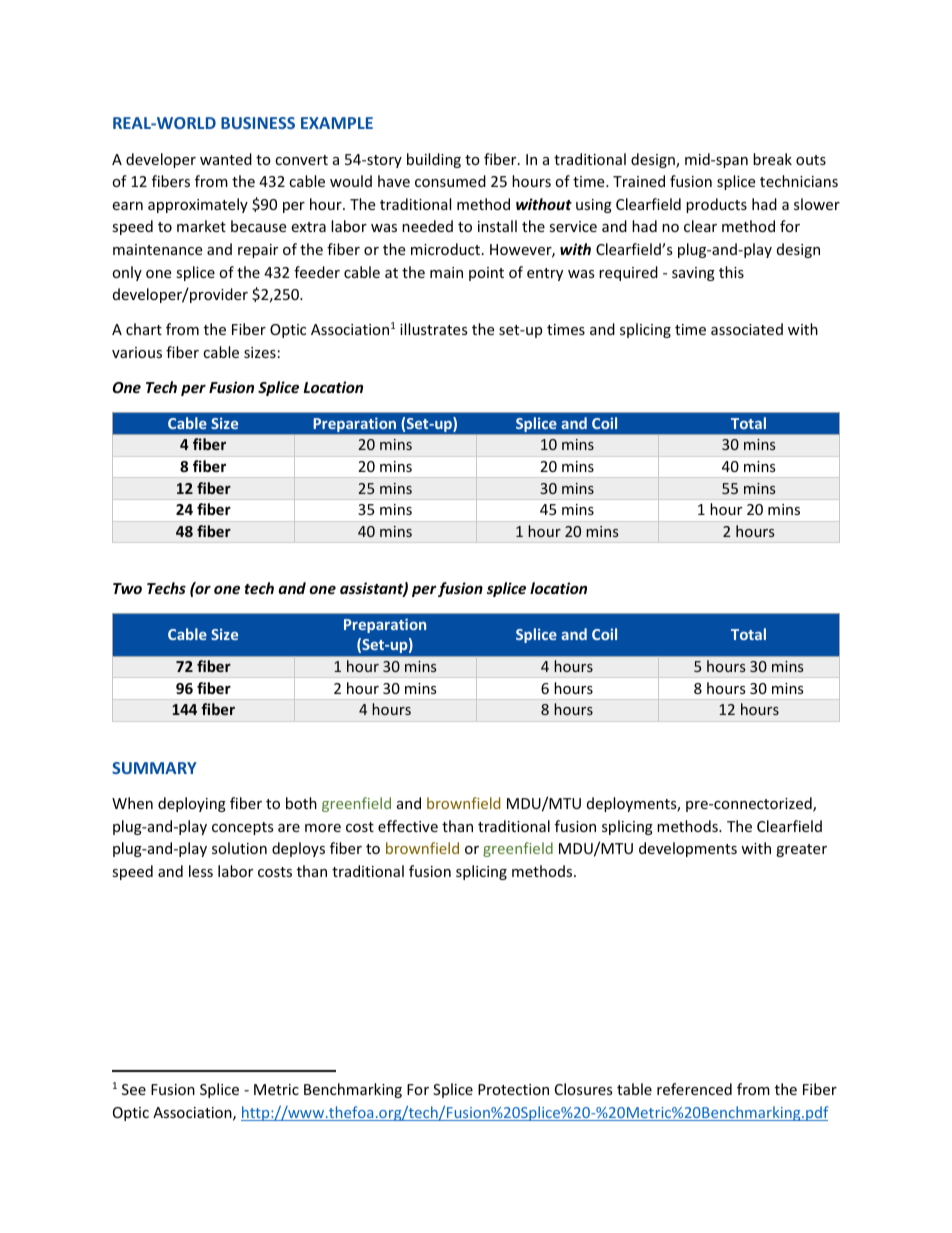 The width and height of the screenshot is (952, 1233). I want to click on less, so click(201, 871).
